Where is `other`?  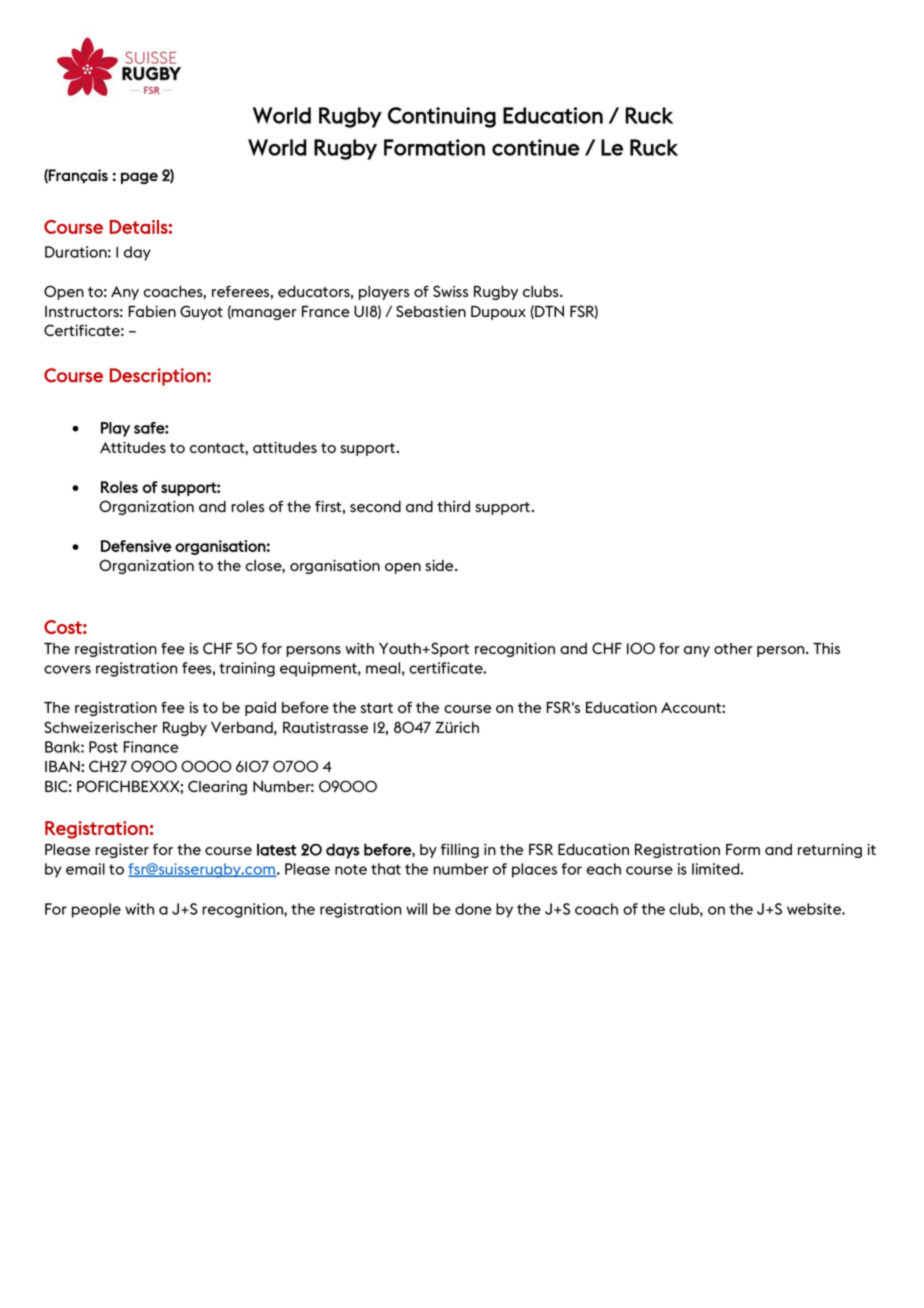
other is located at coordinates (733, 648).
